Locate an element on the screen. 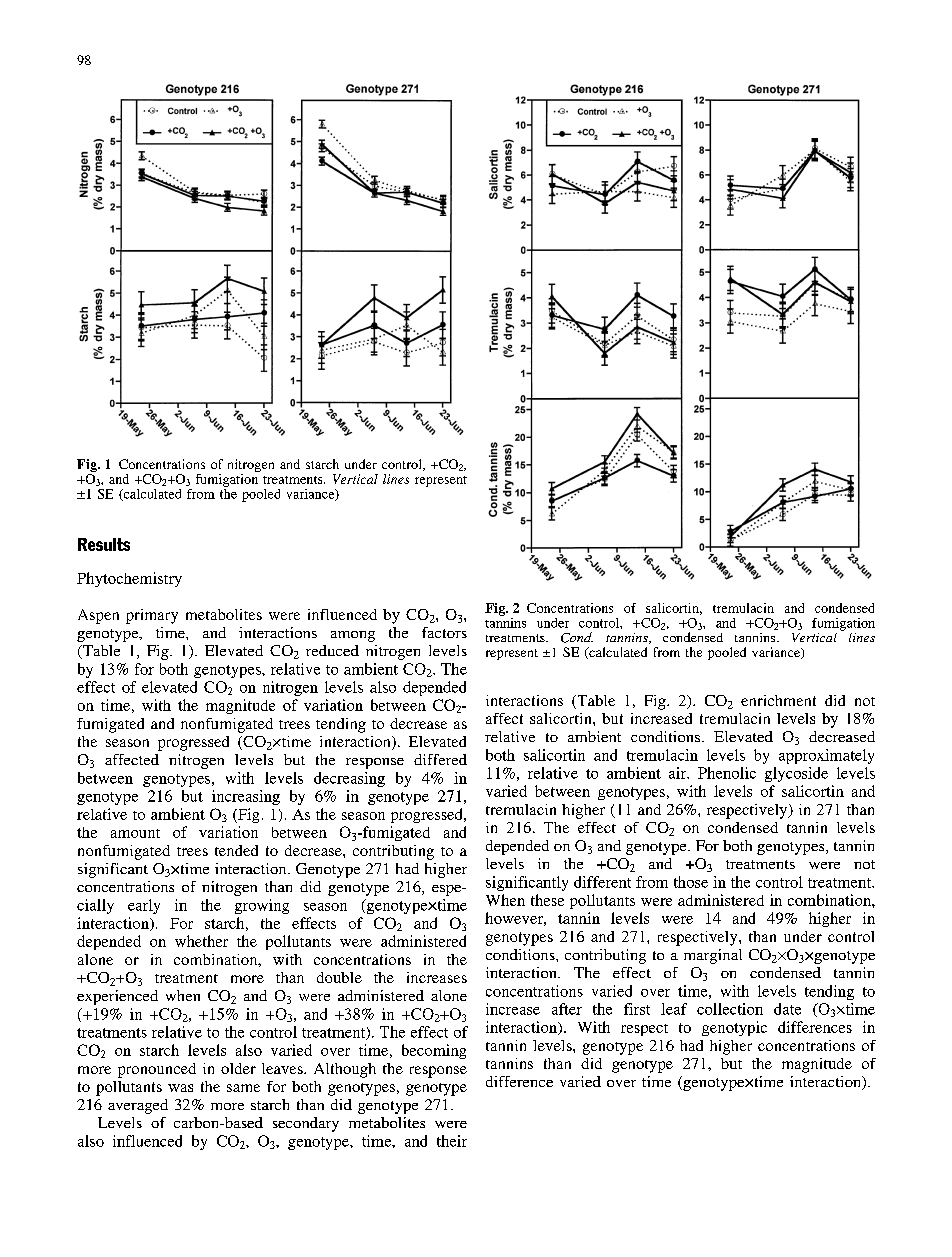  differed is located at coordinates (440, 759).
